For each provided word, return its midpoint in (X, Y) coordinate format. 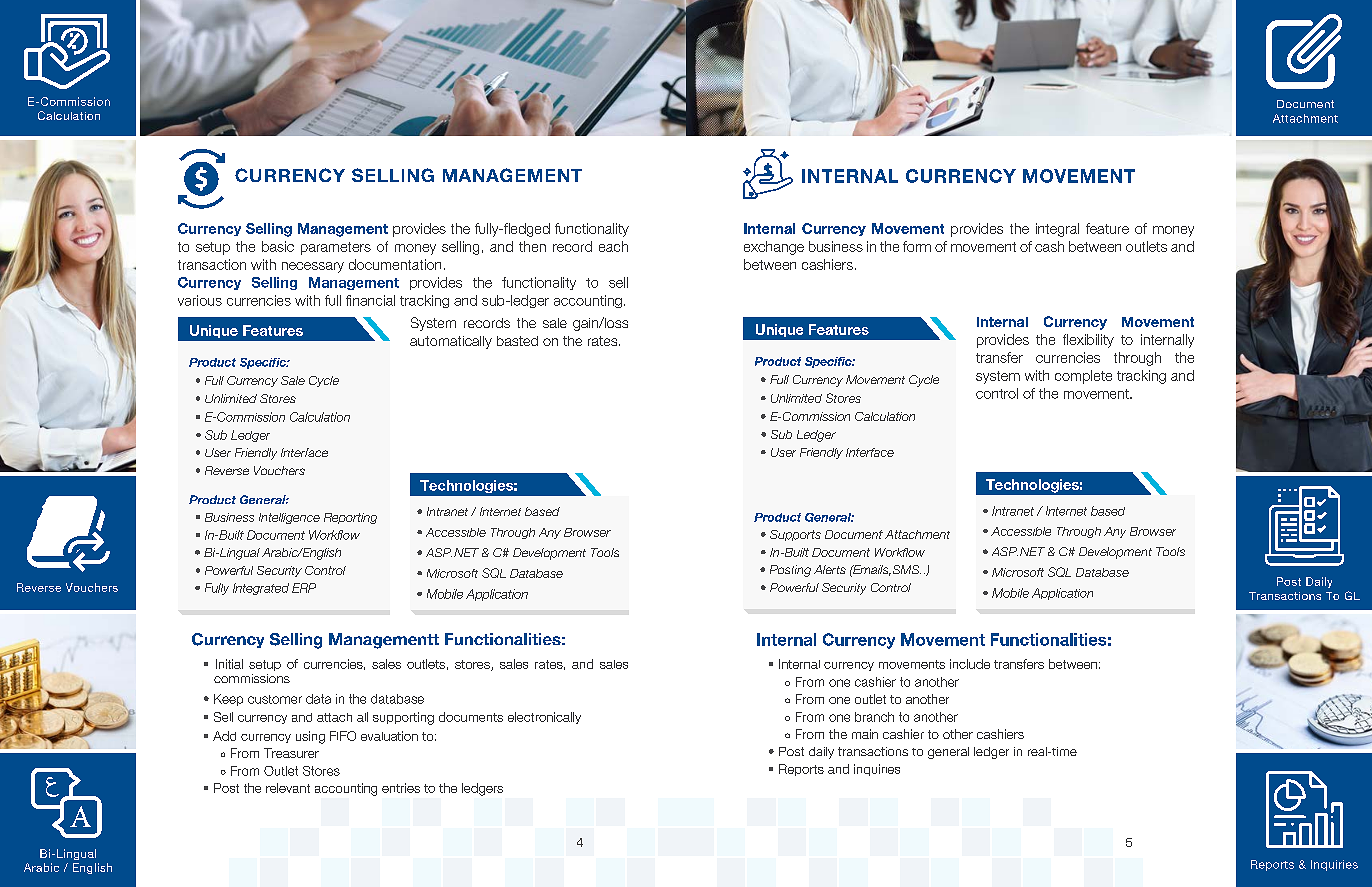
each (613, 246)
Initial (229, 664)
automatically (451, 342)
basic (278, 246)
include (970, 664)
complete (1083, 377)
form (917, 246)
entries (401, 788)
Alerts (830, 569)
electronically (544, 718)
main (865, 734)
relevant (288, 788)
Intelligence (289, 518)
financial (370, 300)
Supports (795, 535)
